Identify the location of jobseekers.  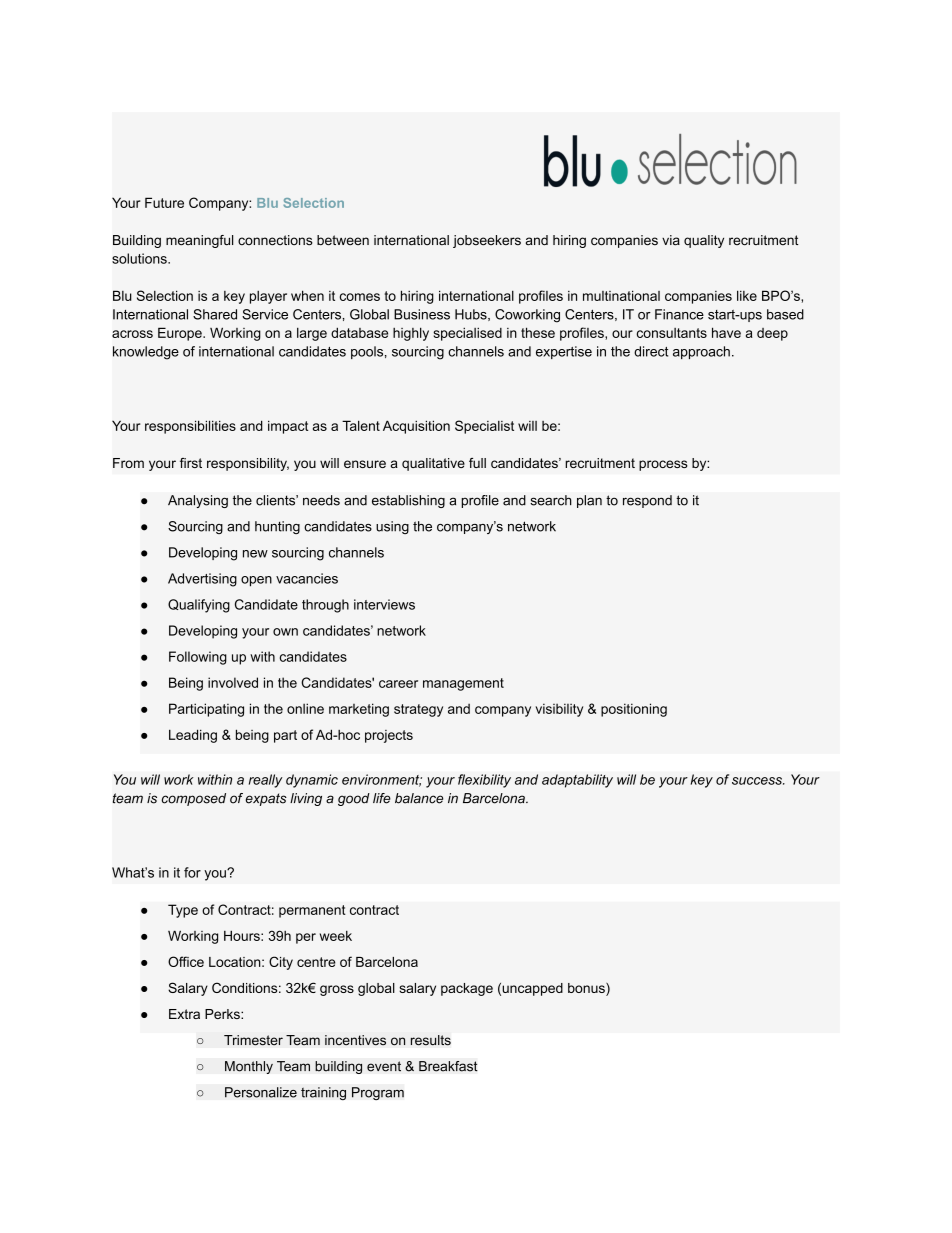
(487, 241).
